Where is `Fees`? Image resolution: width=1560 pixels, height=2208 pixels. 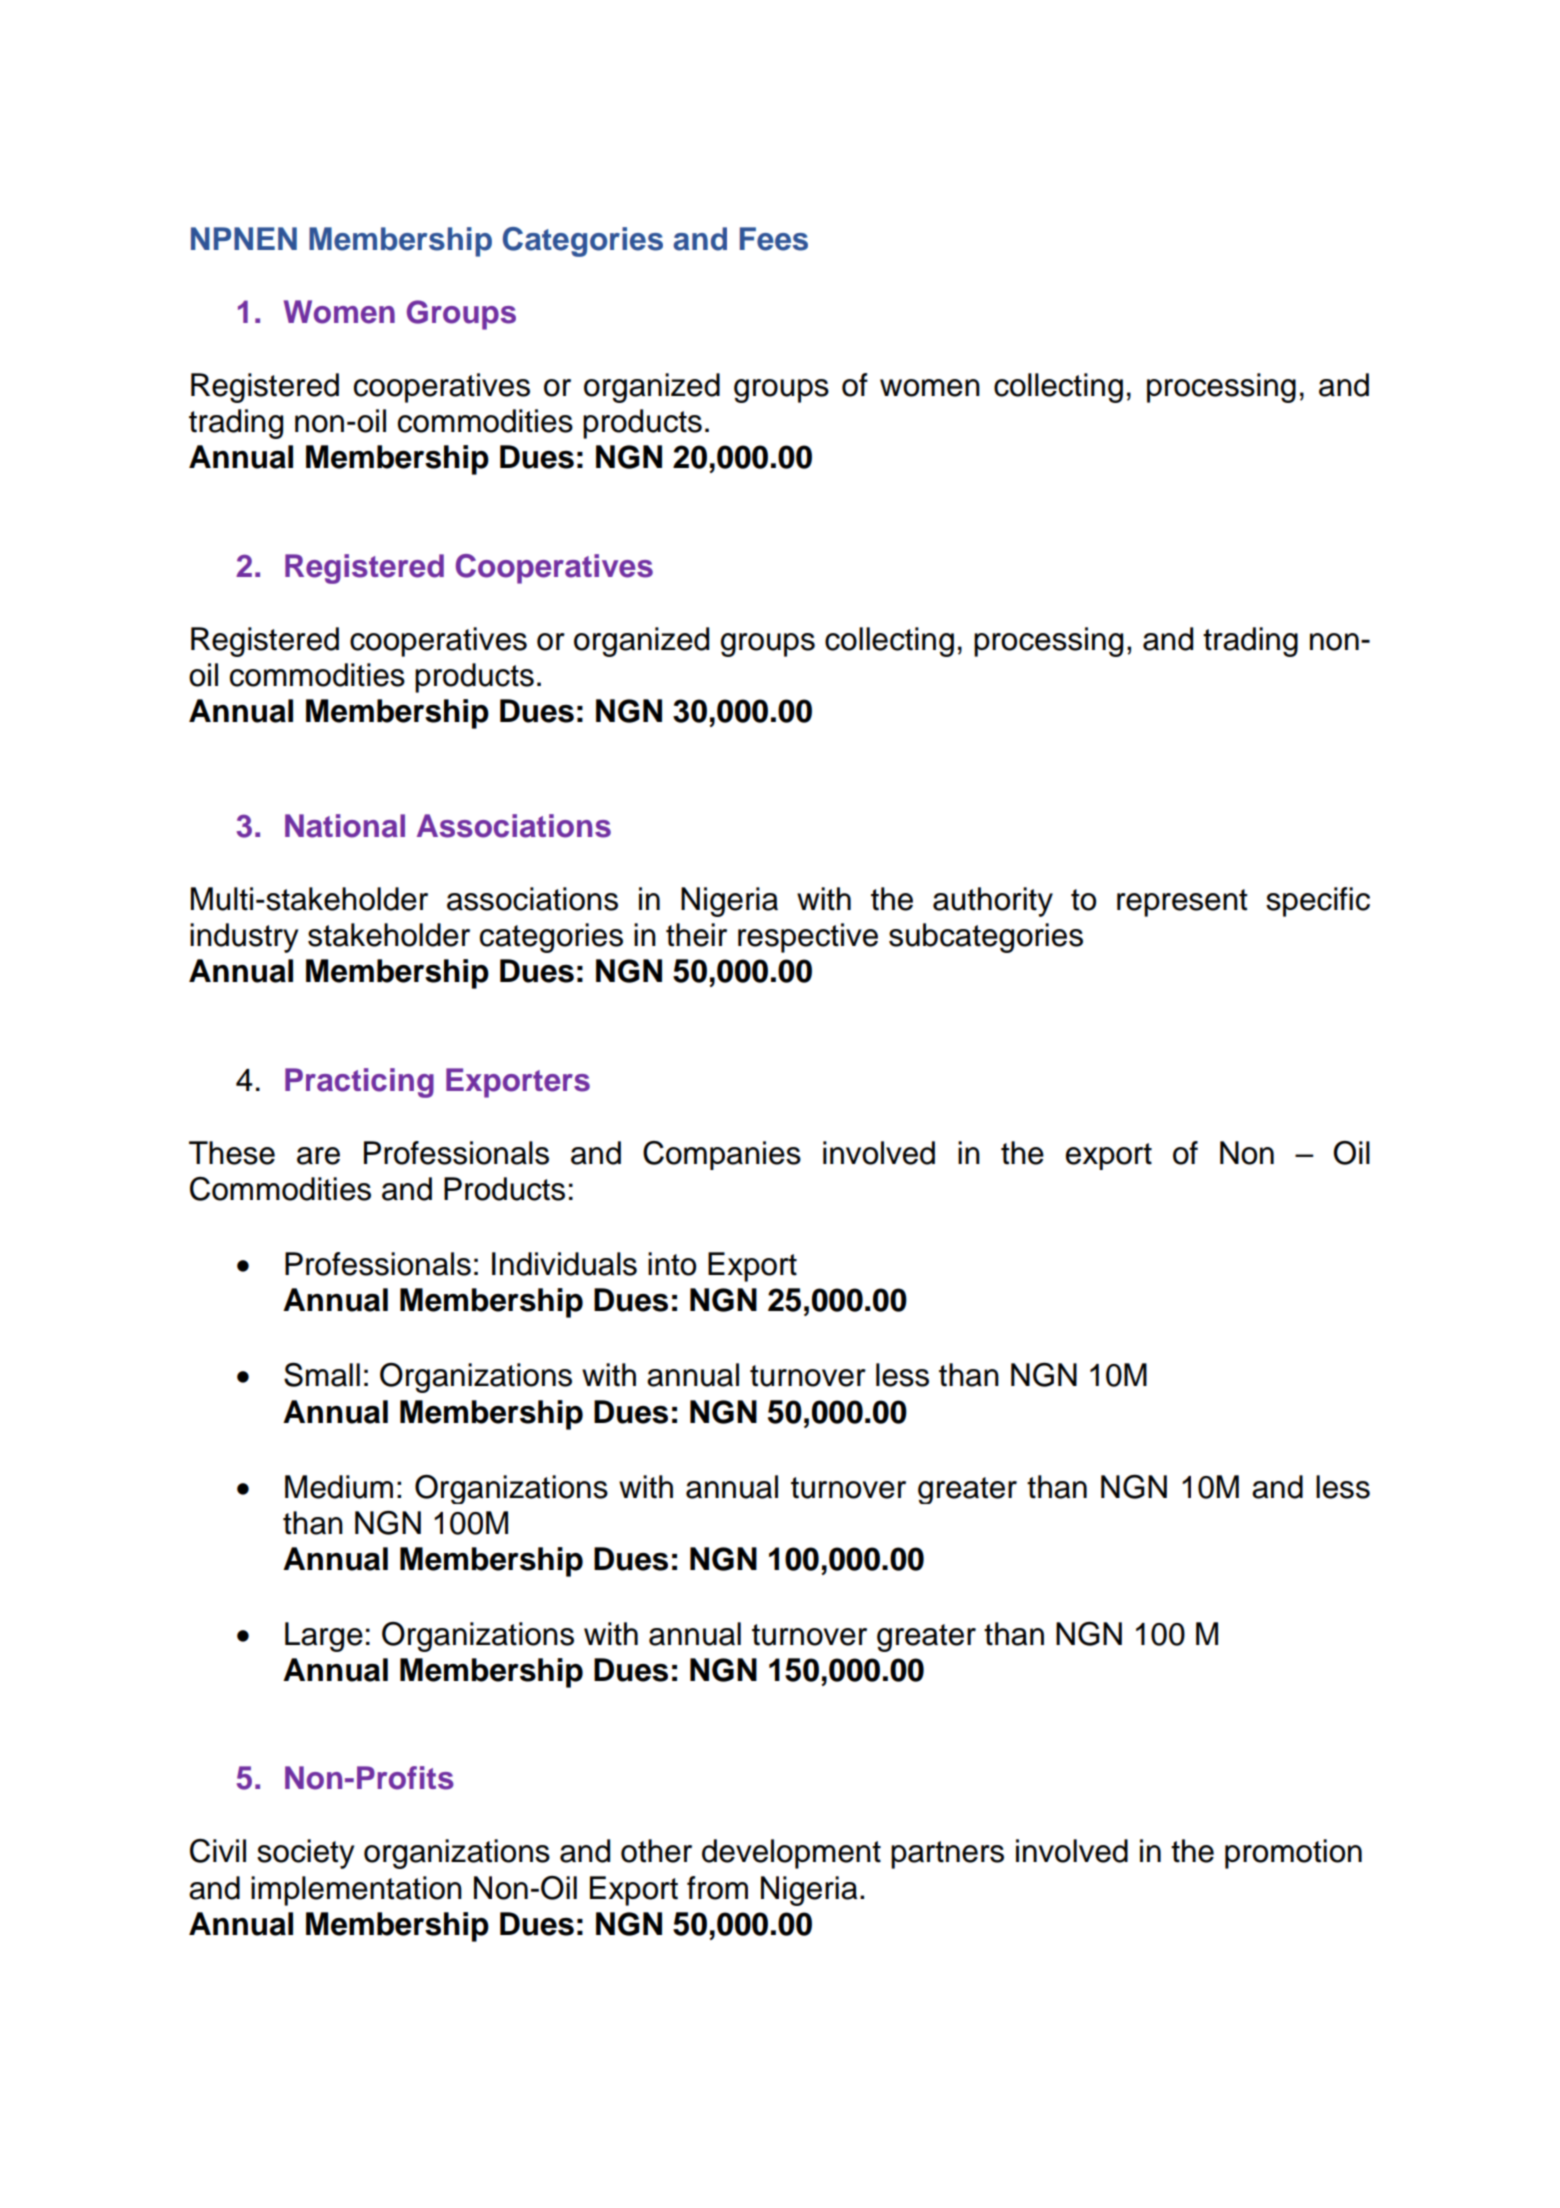
Fees is located at coordinates (774, 239).
